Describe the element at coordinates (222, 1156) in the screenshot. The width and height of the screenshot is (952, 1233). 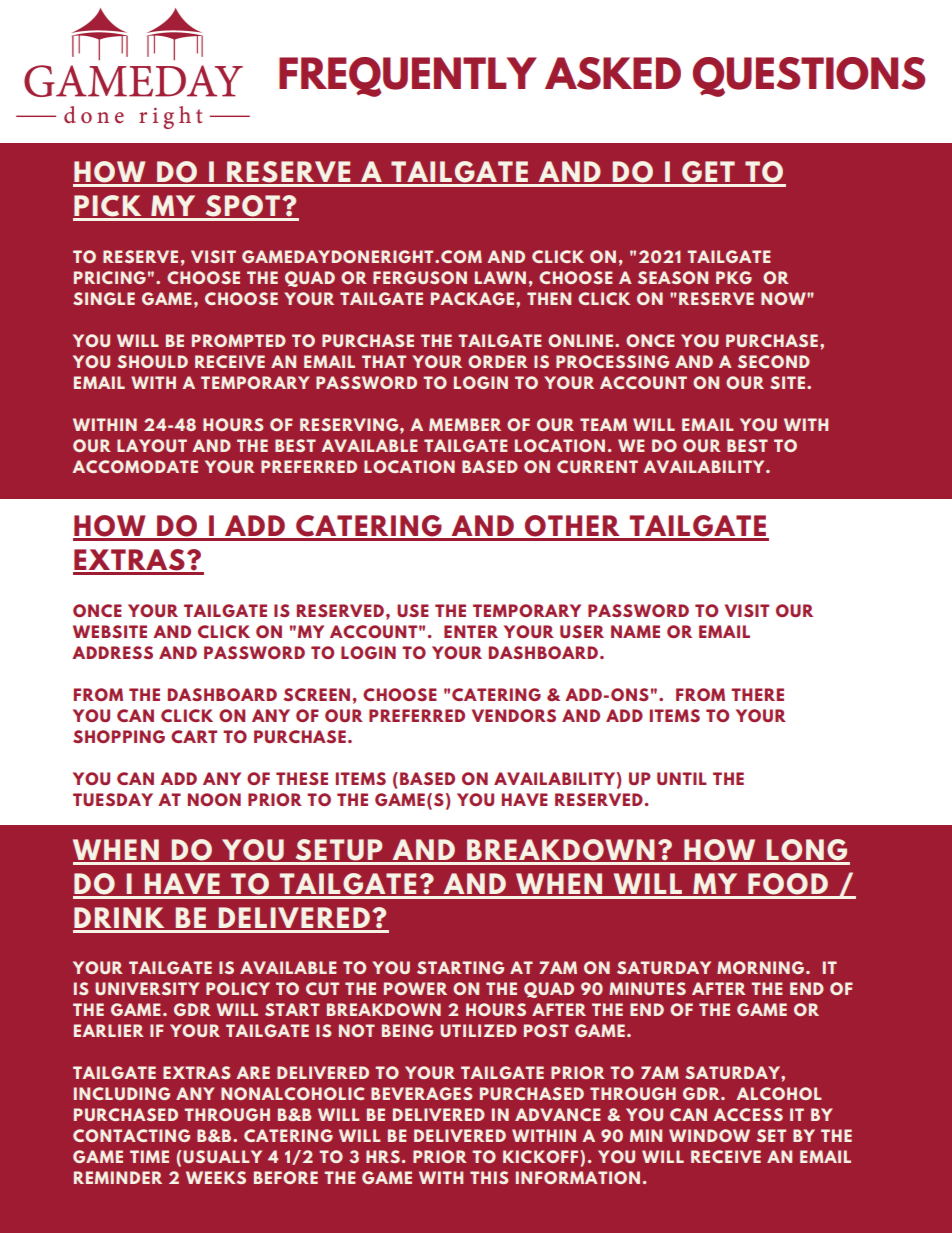
I see `USUALLY` at that location.
